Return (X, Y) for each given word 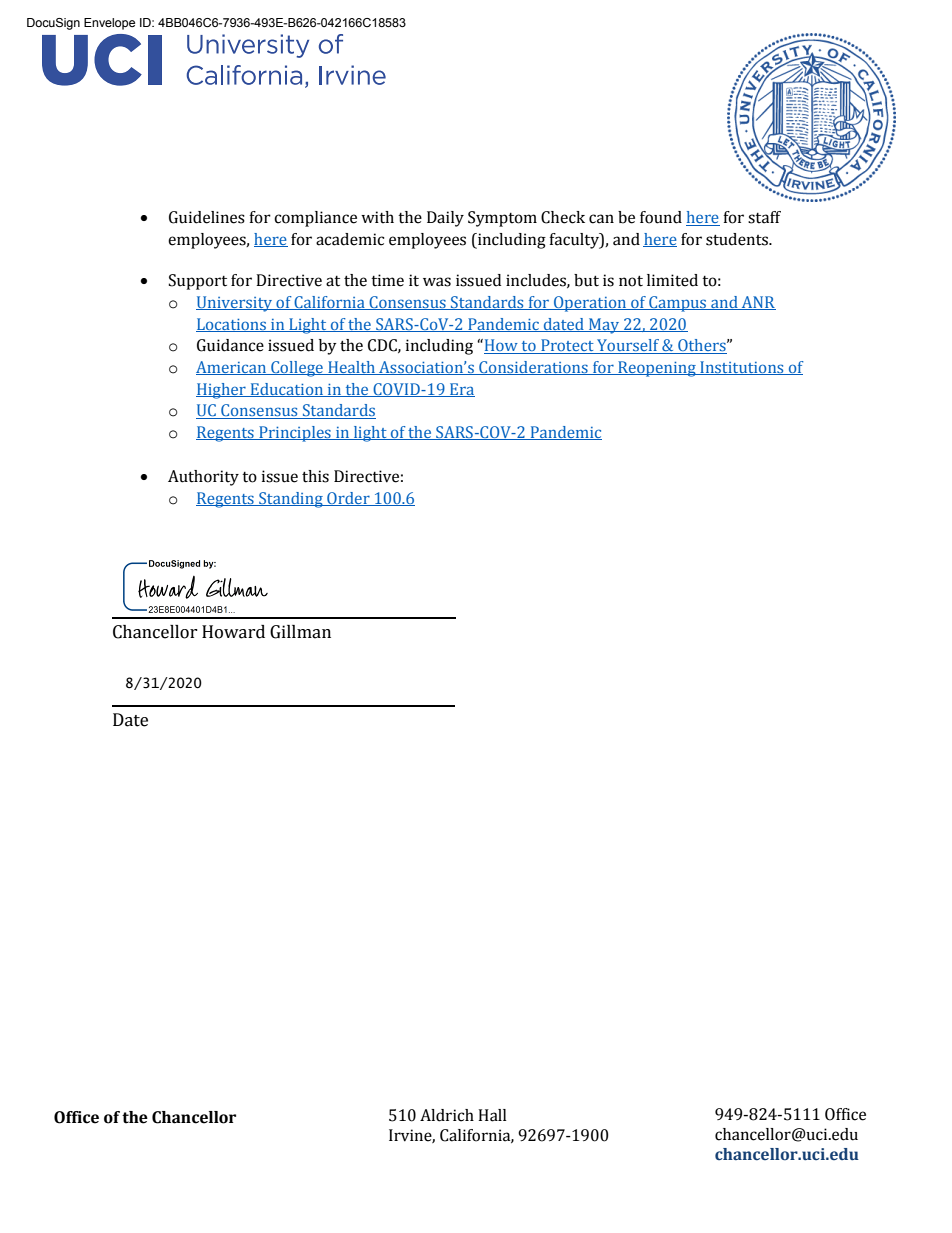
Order (348, 499)
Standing (291, 500)
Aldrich (447, 1115)
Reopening (657, 369)
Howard (233, 632)
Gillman (300, 632)
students (738, 239)
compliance (315, 219)
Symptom (502, 219)
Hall (492, 1115)
